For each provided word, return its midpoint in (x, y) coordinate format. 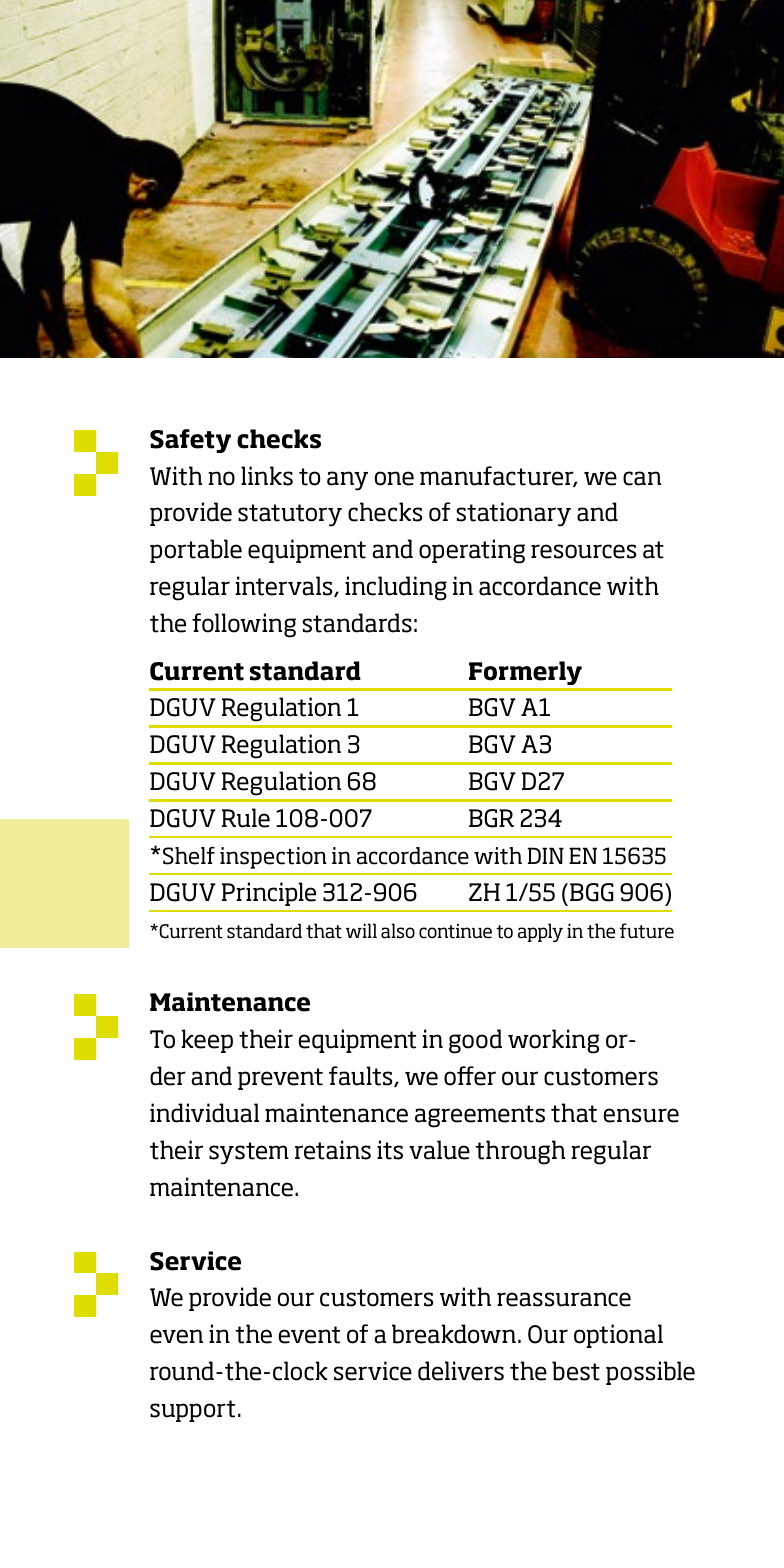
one (394, 478)
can (642, 478)
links (267, 476)
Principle (269, 894)
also (398, 931)
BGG (592, 892)
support (192, 1411)
